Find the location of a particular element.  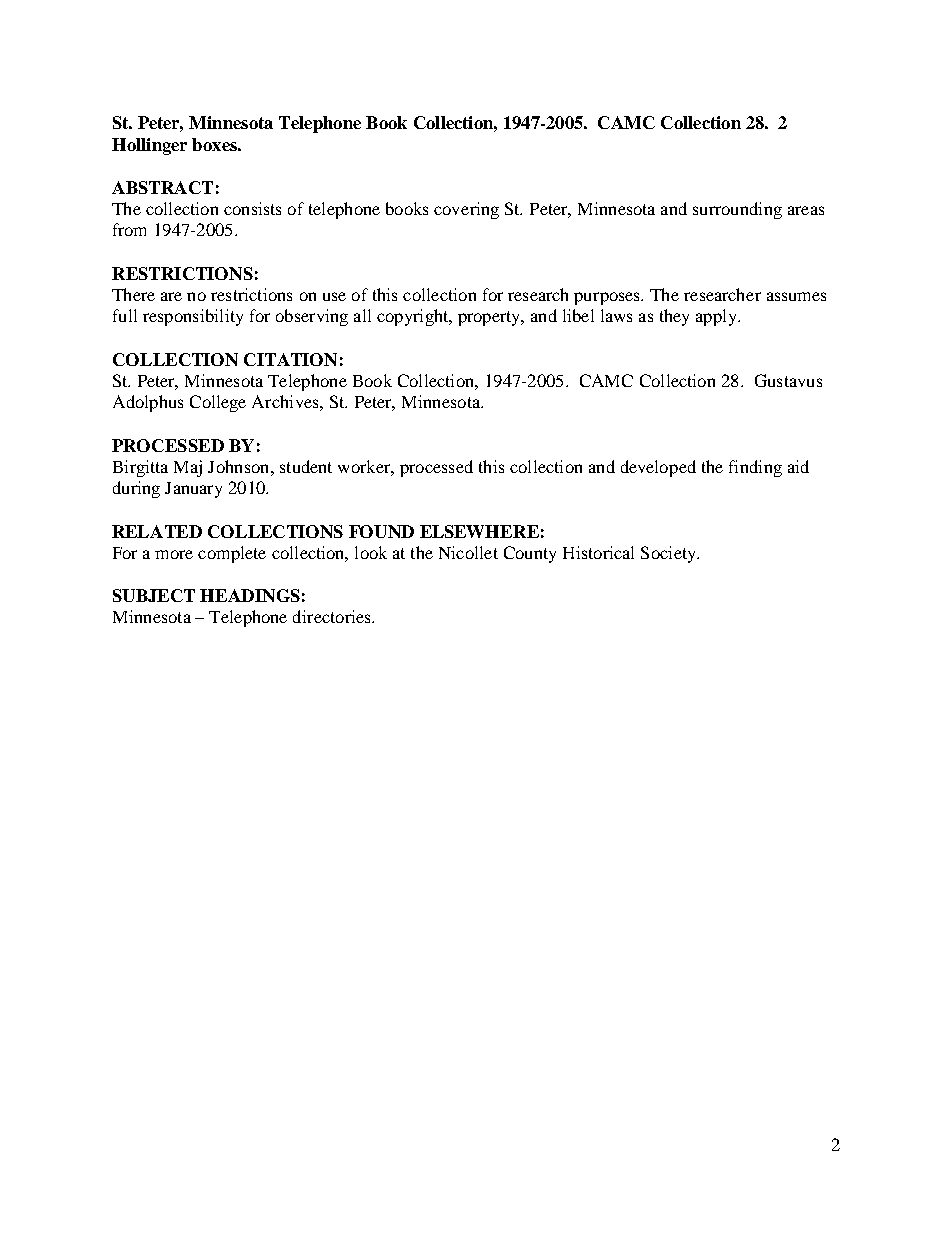

responsibility is located at coordinates (193, 317).
